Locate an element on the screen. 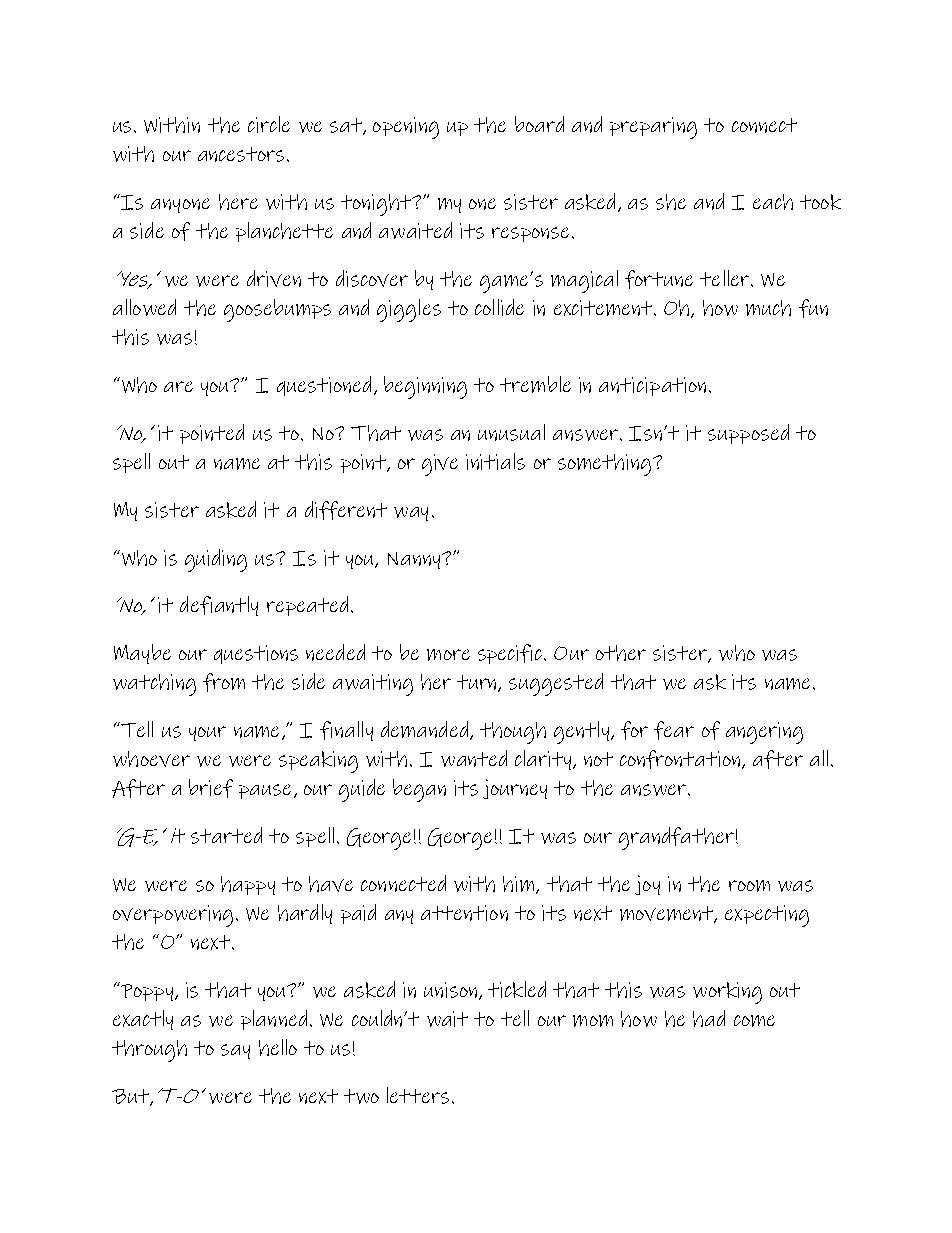 The width and height of the screenshot is (952, 1233). each is located at coordinates (773, 202).
